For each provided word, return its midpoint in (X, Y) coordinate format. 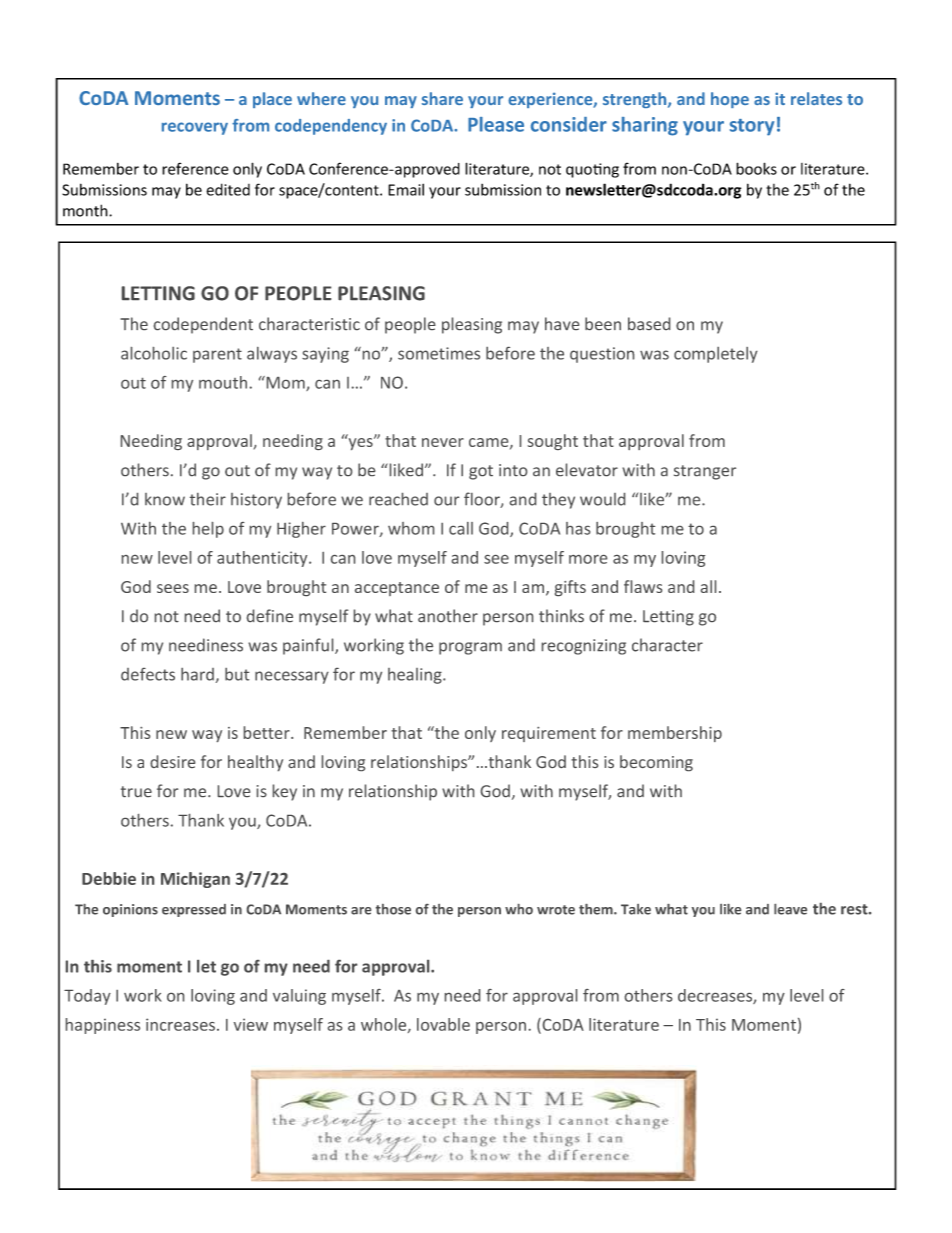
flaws (643, 586)
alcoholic (154, 353)
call (461, 528)
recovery (195, 128)
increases (180, 1024)
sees (173, 588)
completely (716, 355)
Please (496, 124)
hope (730, 100)
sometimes (439, 353)
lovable (443, 1024)
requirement (549, 734)
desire (172, 761)
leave (790, 909)
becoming (656, 763)
